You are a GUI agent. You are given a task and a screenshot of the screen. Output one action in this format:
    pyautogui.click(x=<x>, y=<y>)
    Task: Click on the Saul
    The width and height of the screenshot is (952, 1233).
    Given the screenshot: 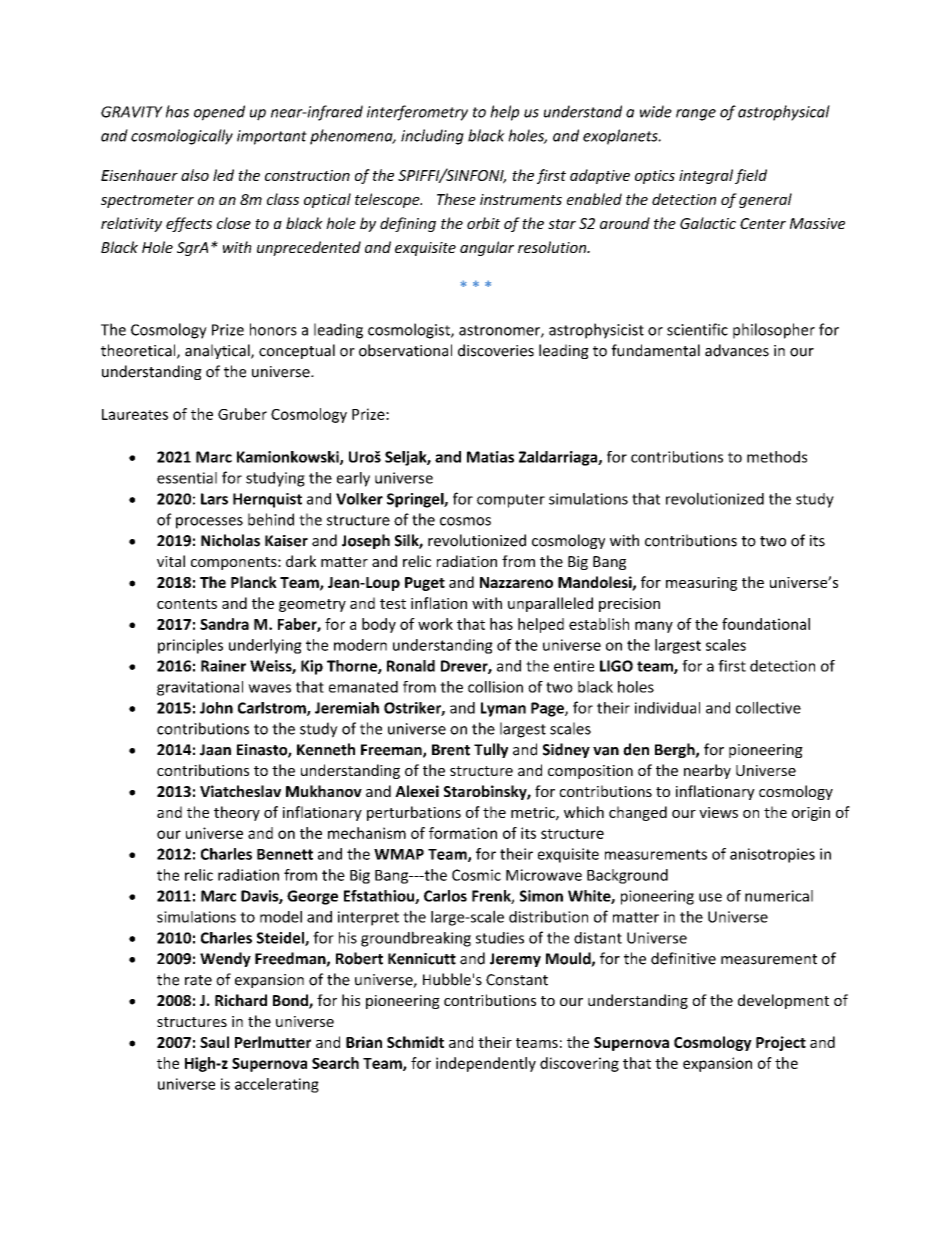 What is the action you would take?
    pyautogui.click(x=214, y=1042)
